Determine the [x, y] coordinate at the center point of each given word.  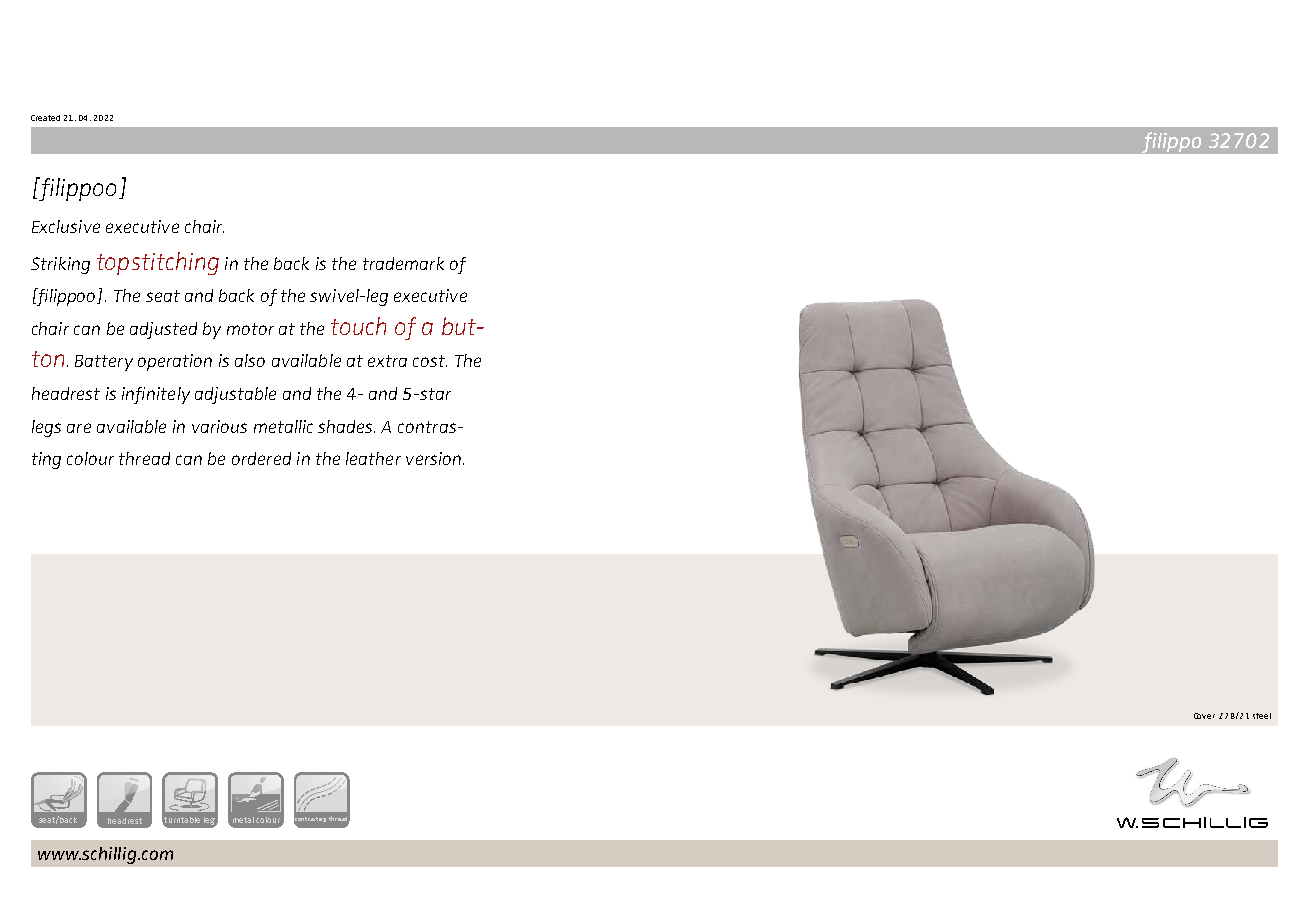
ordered [261, 458]
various [219, 426]
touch [358, 326]
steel [1262, 716]
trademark [403, 263]
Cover [1204, 716]
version [433, 458]
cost [430, 361]
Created [45, 118]
